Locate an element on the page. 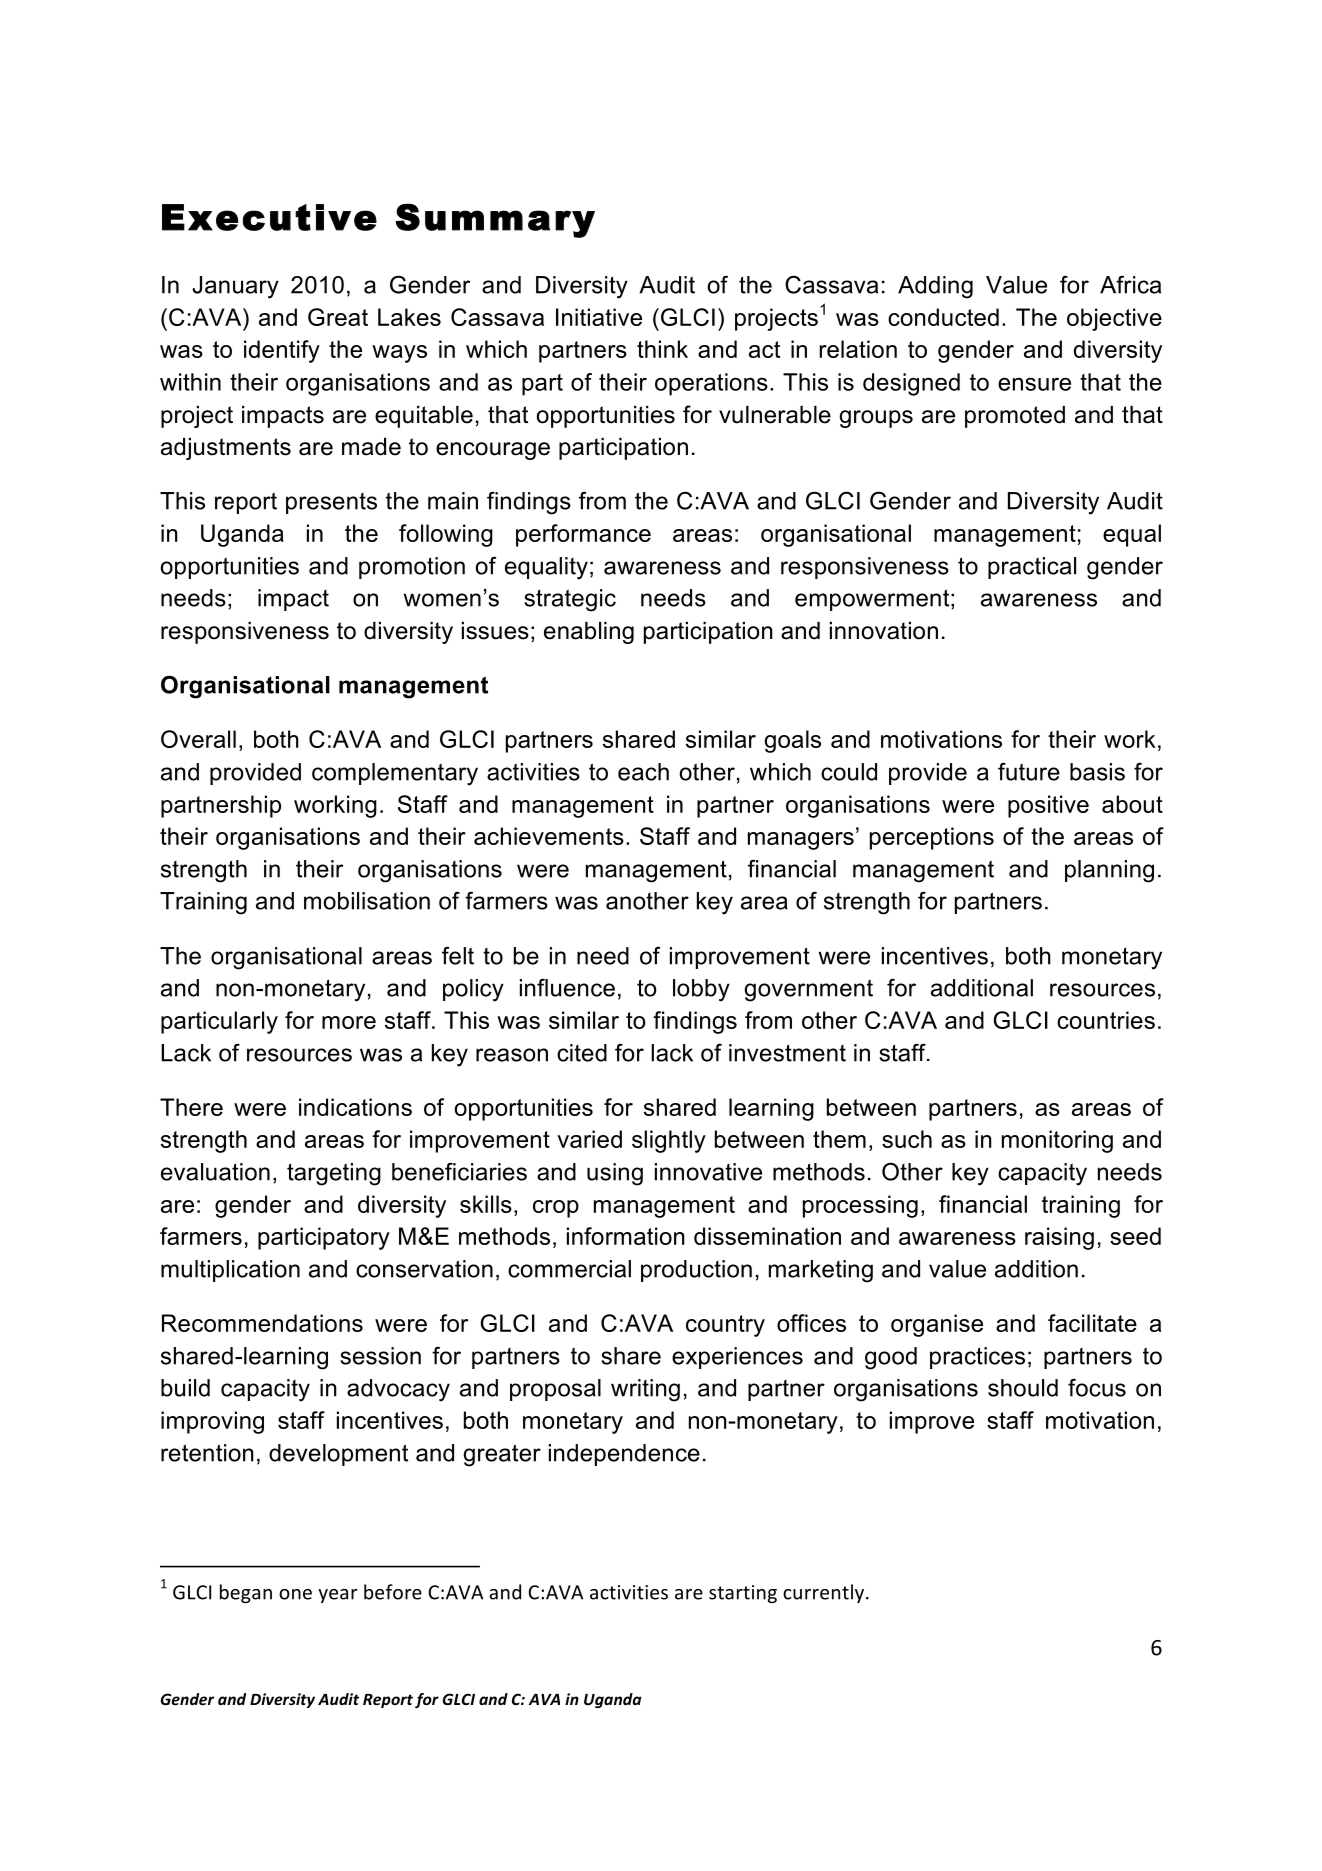 Image resolution: width=1322 pixels, height=1871 pixels. writing is located at coordinates (645, 1390).
